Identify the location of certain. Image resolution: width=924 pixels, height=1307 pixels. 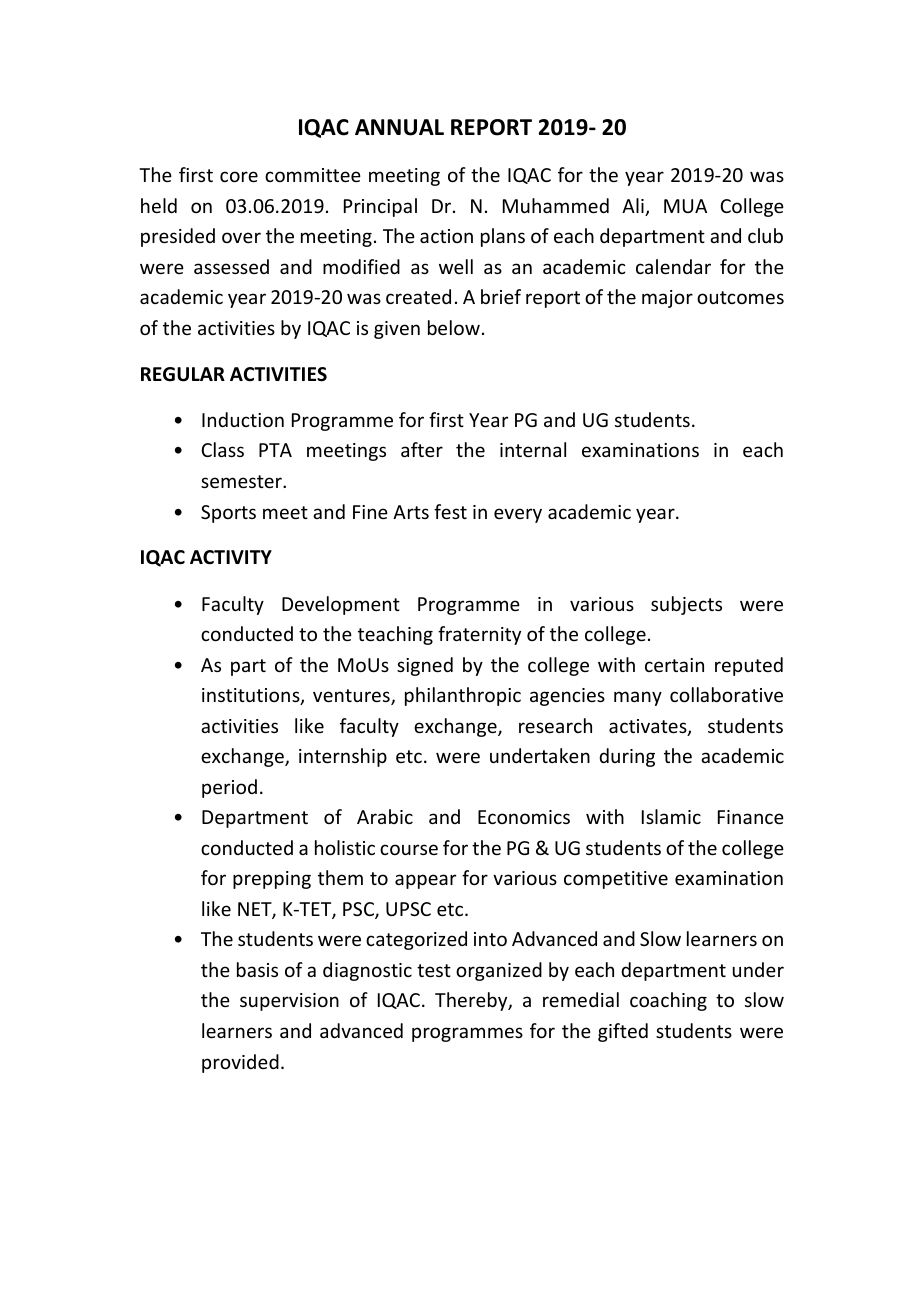
(674, 665).
